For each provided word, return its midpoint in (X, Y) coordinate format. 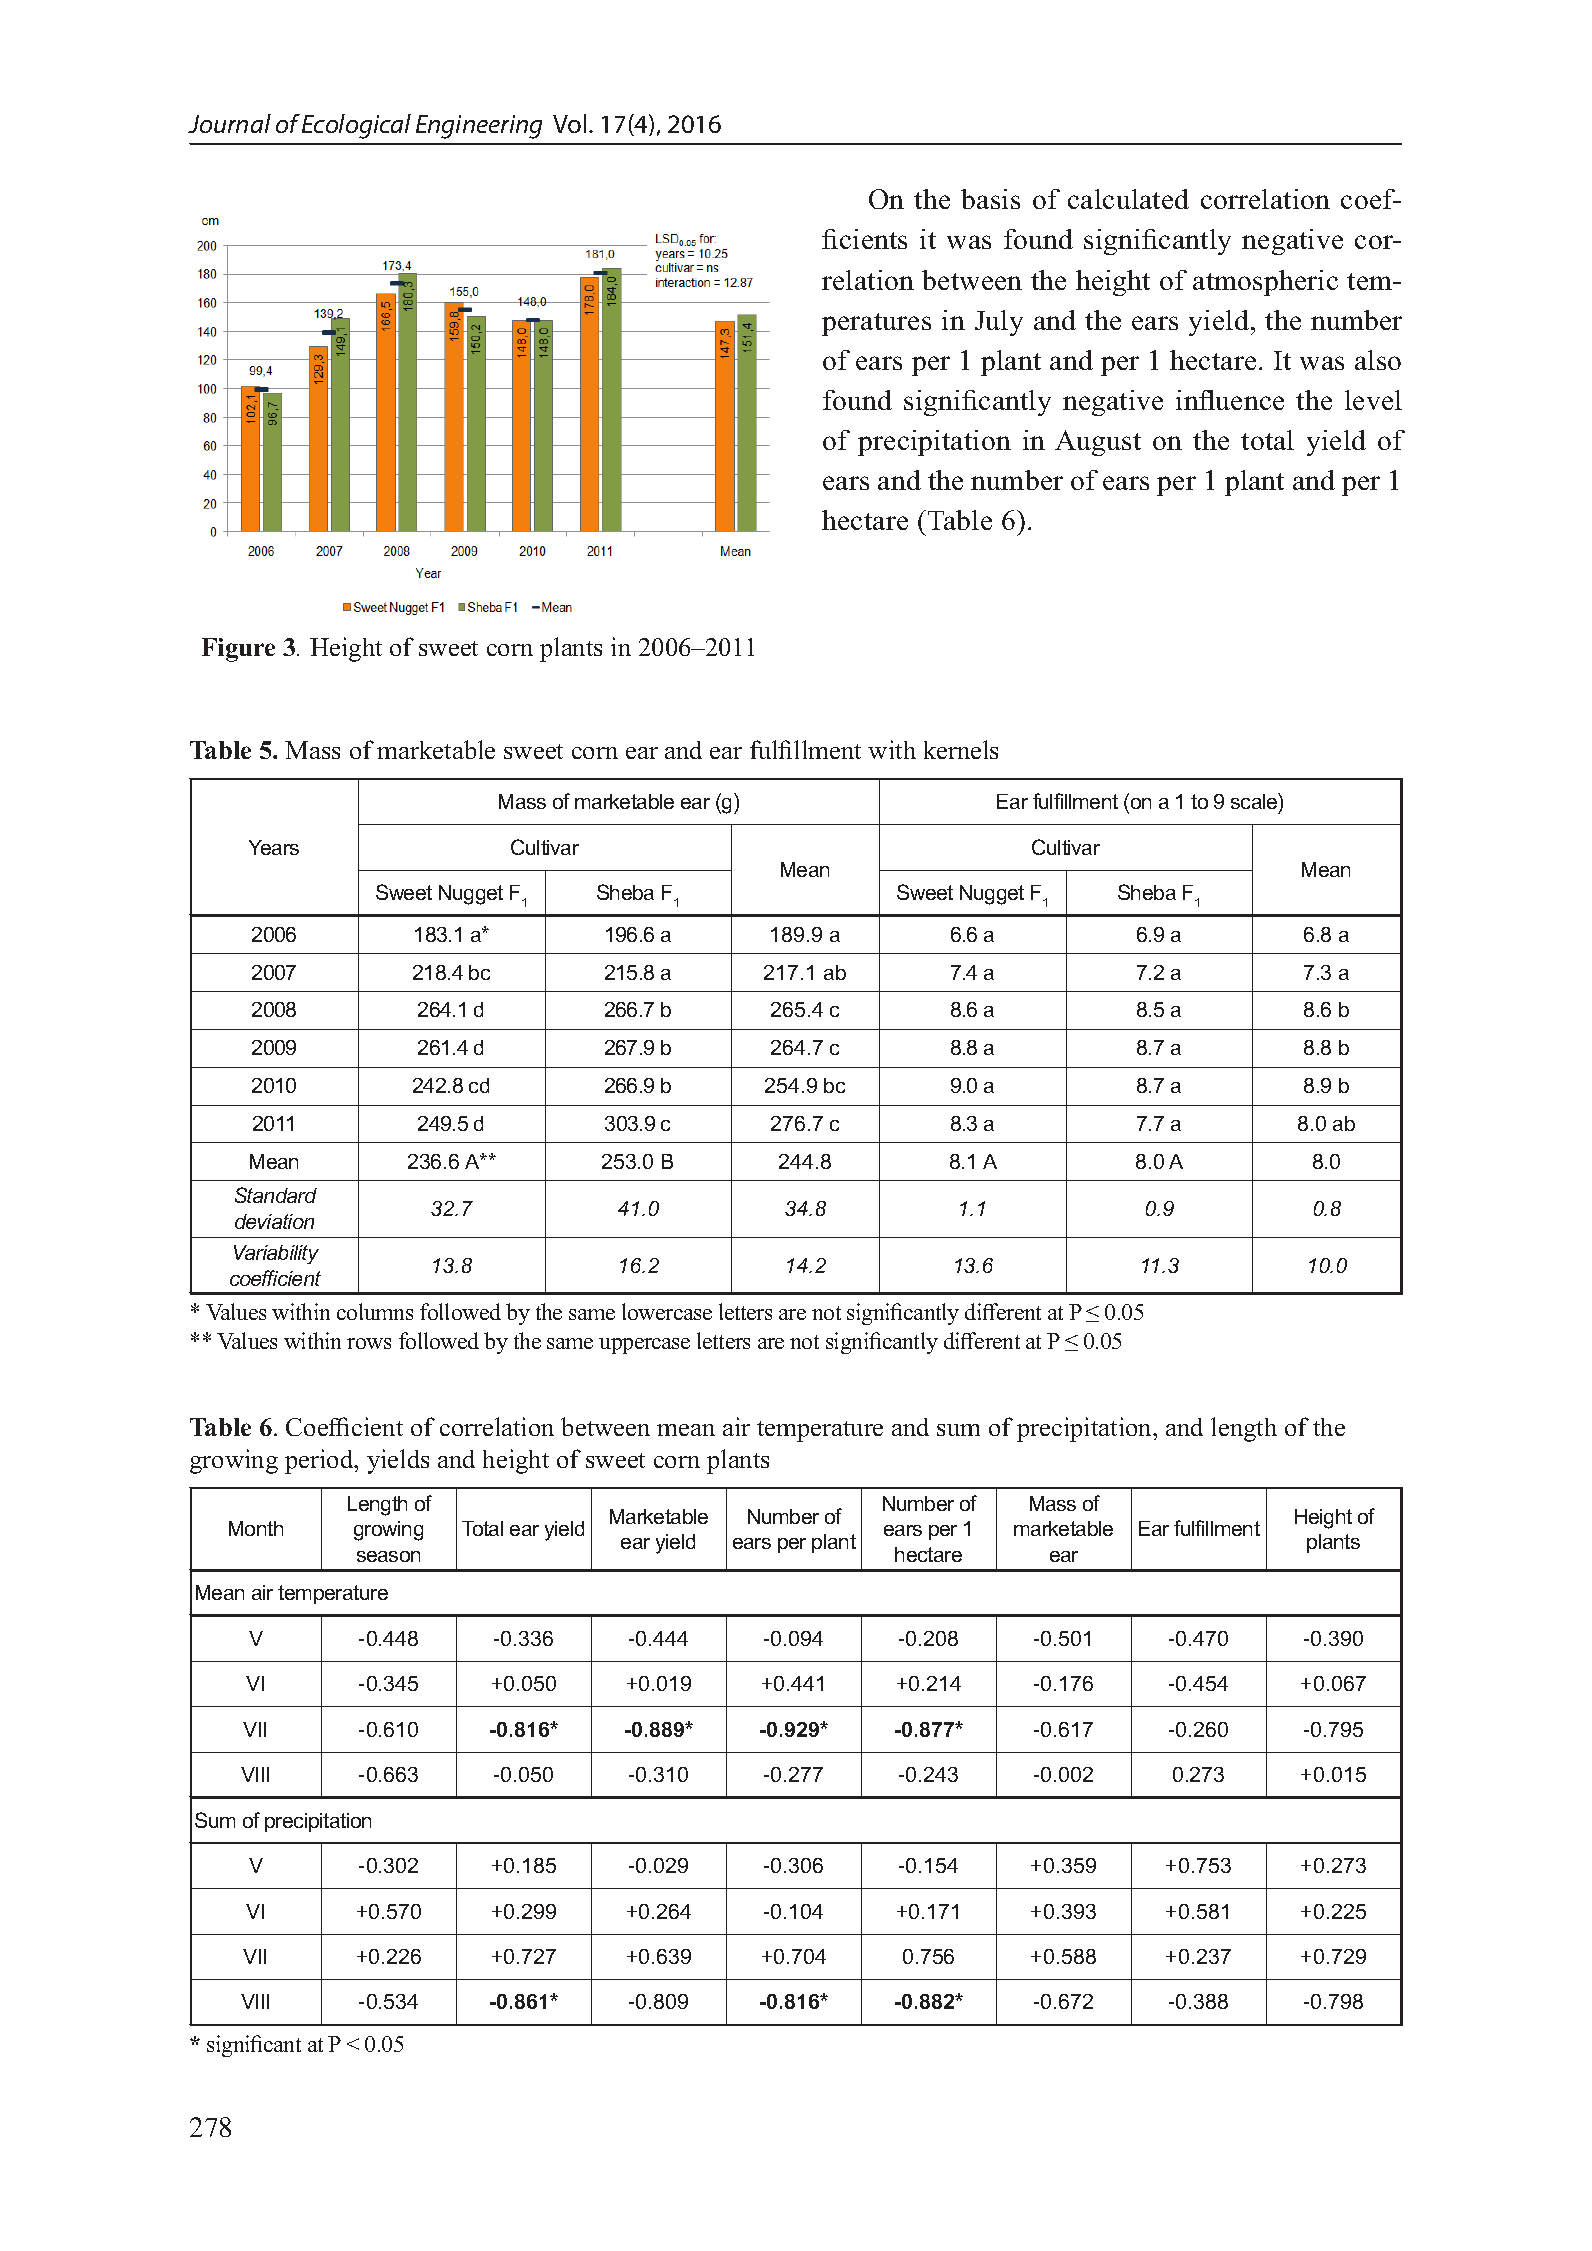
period (320, 1461)
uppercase (644, 1346)
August (1098, 443)
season (388, 1556)
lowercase (667, 1311)
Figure (238, 650)
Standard (276, 1195)
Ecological (356, 126)
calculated (1128, 199)
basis (990, 199)
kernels (961, 749)
